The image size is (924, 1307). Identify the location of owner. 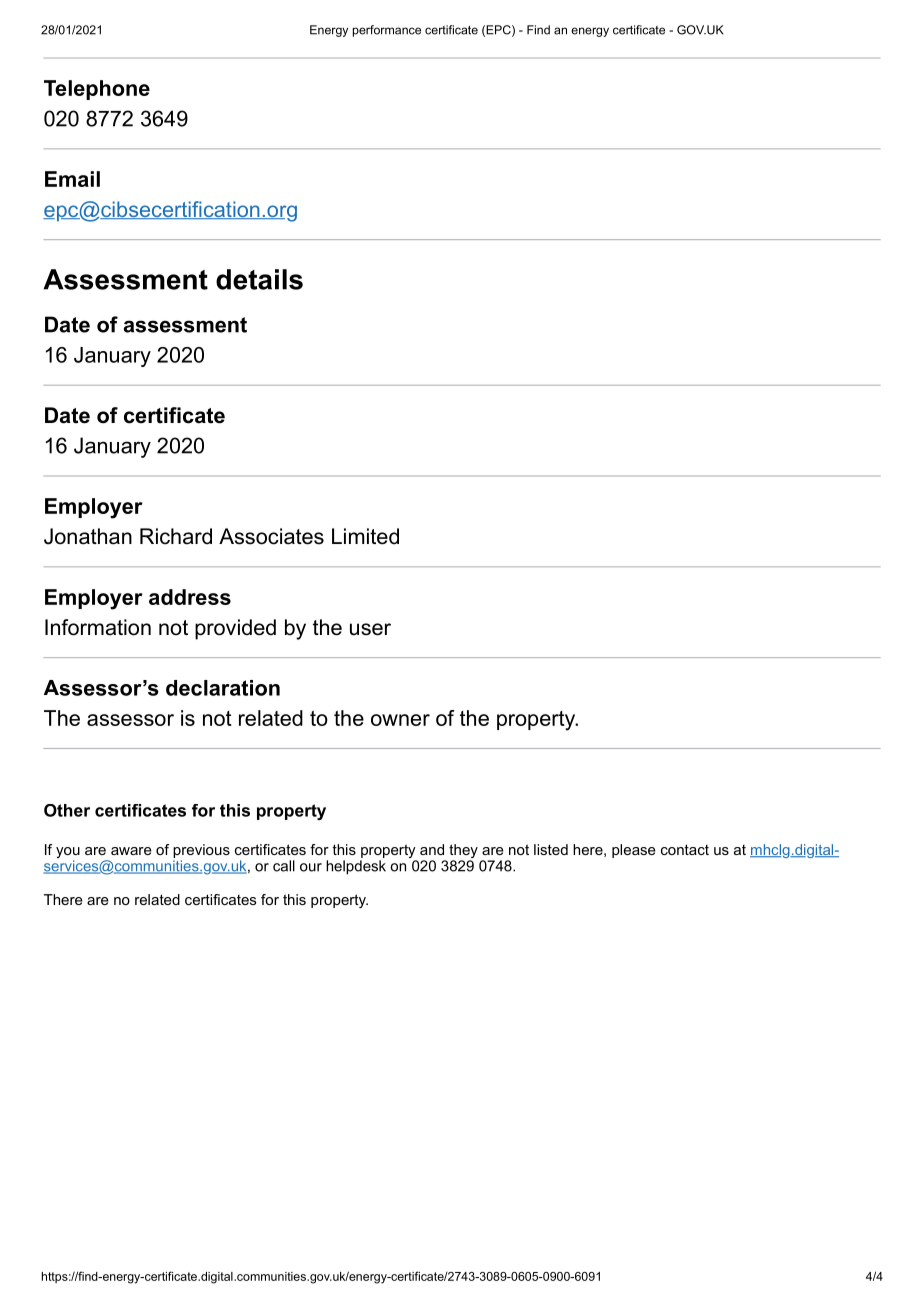
(400, 720).
